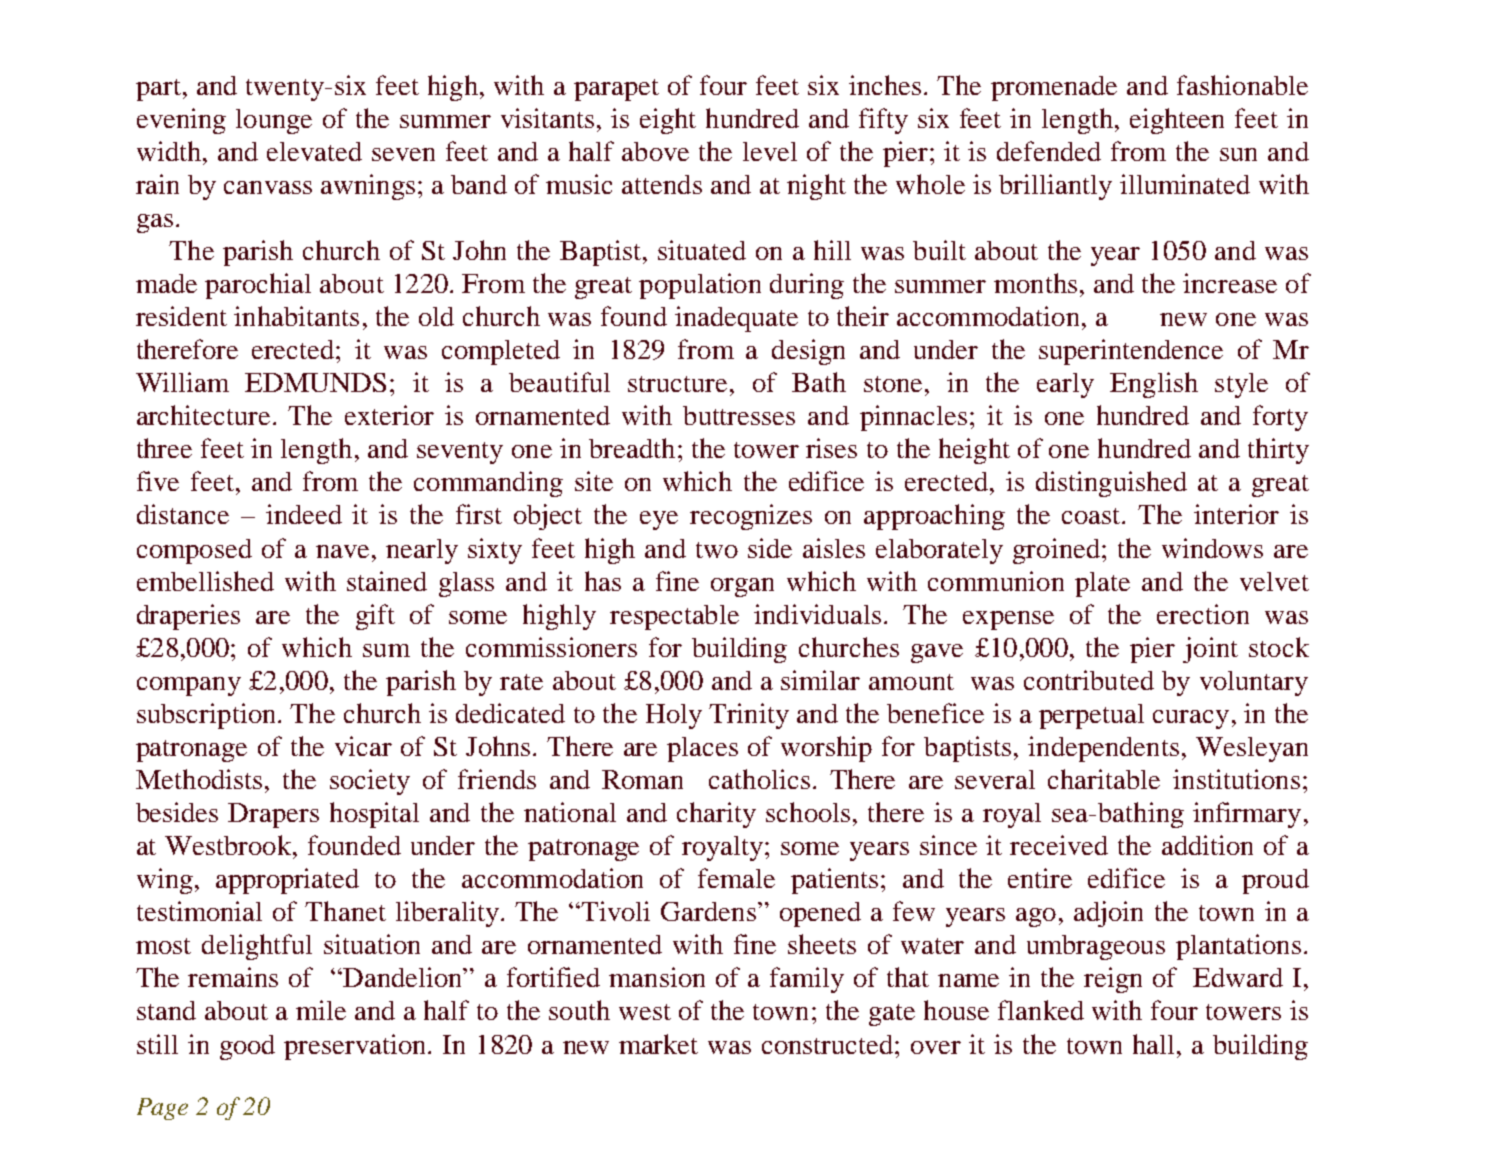 The width and height of the image is (1509, 1155). What do you see at coordinates (287, 881) in the image?
I see `appropriated` at bounding box center [287, 881].
